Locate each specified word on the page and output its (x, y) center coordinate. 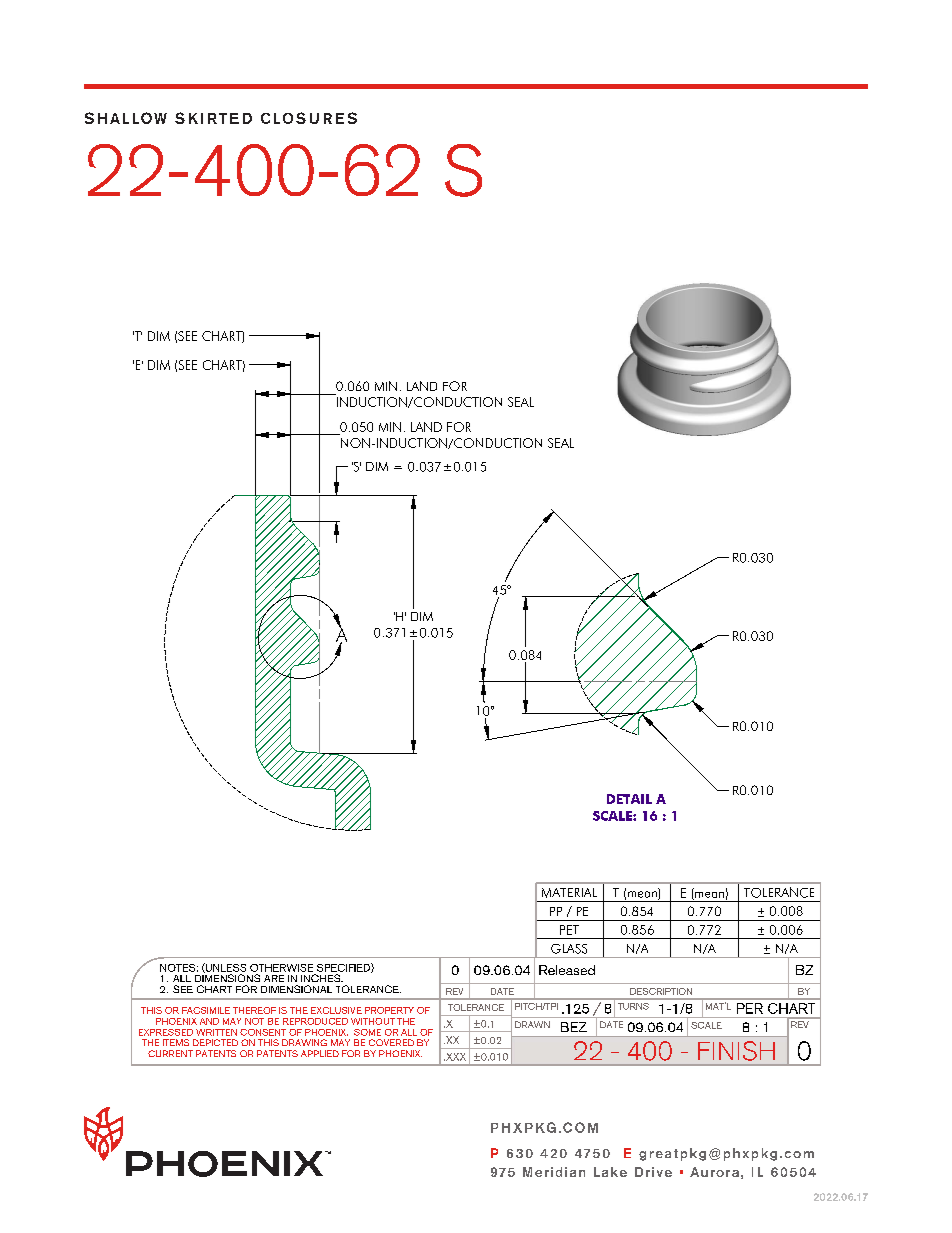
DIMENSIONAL (296, 989)
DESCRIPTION (661, 991)
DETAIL (629, 799)
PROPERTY (389, 1010)
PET (569, 930)
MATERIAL (569, 893)
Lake (610, 1172)
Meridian (554, 1172)
